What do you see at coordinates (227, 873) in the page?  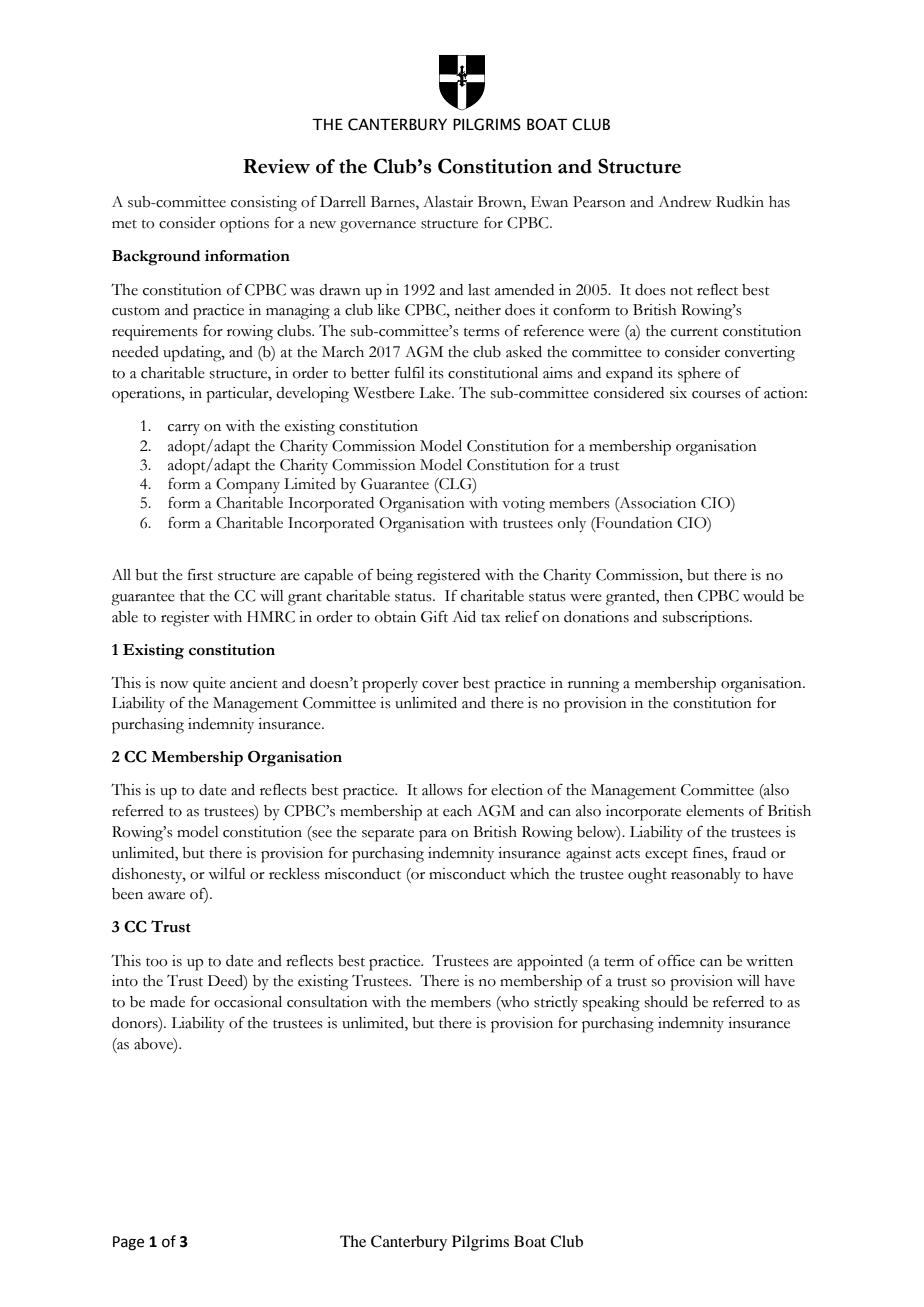 I see `wilful` at bounding box center [227, 873].
